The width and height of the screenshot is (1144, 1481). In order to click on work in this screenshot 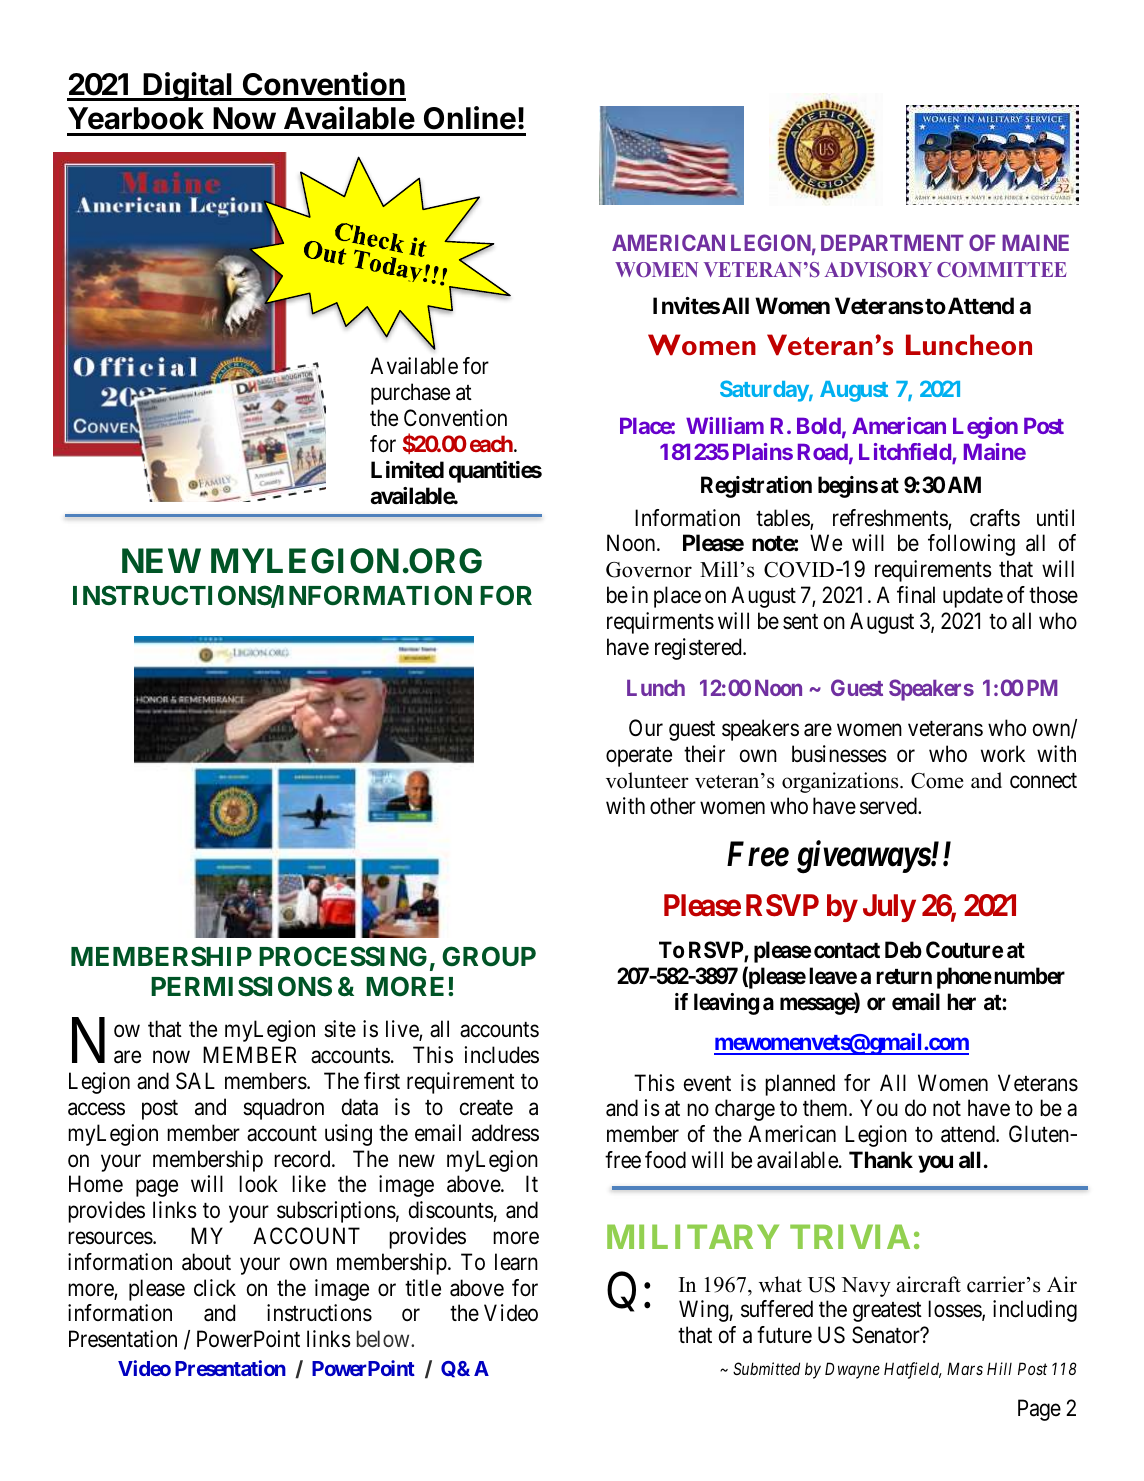, I will do `click(1003, 753)`.
